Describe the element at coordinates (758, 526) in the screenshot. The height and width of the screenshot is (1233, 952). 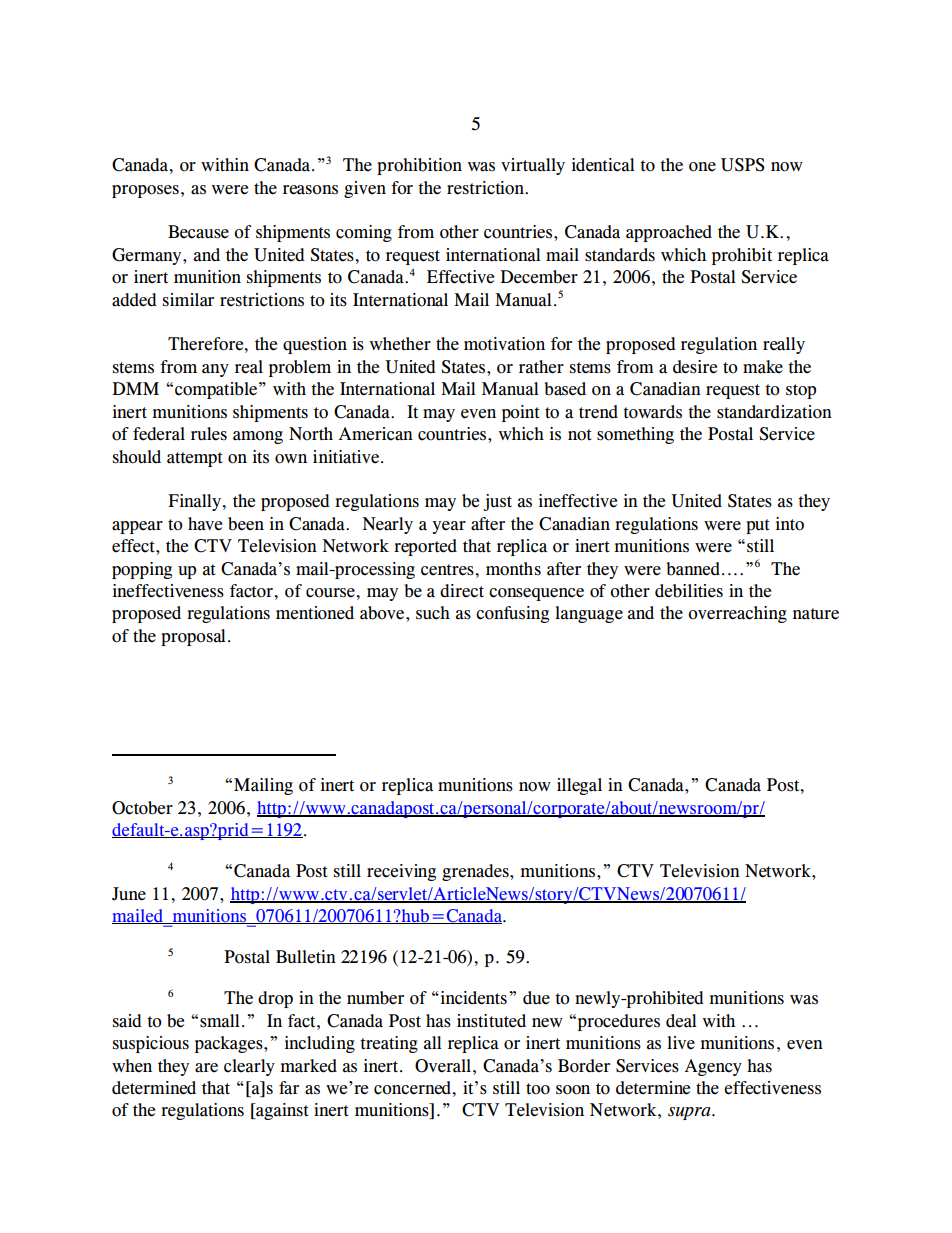
I see `put` at that location.
